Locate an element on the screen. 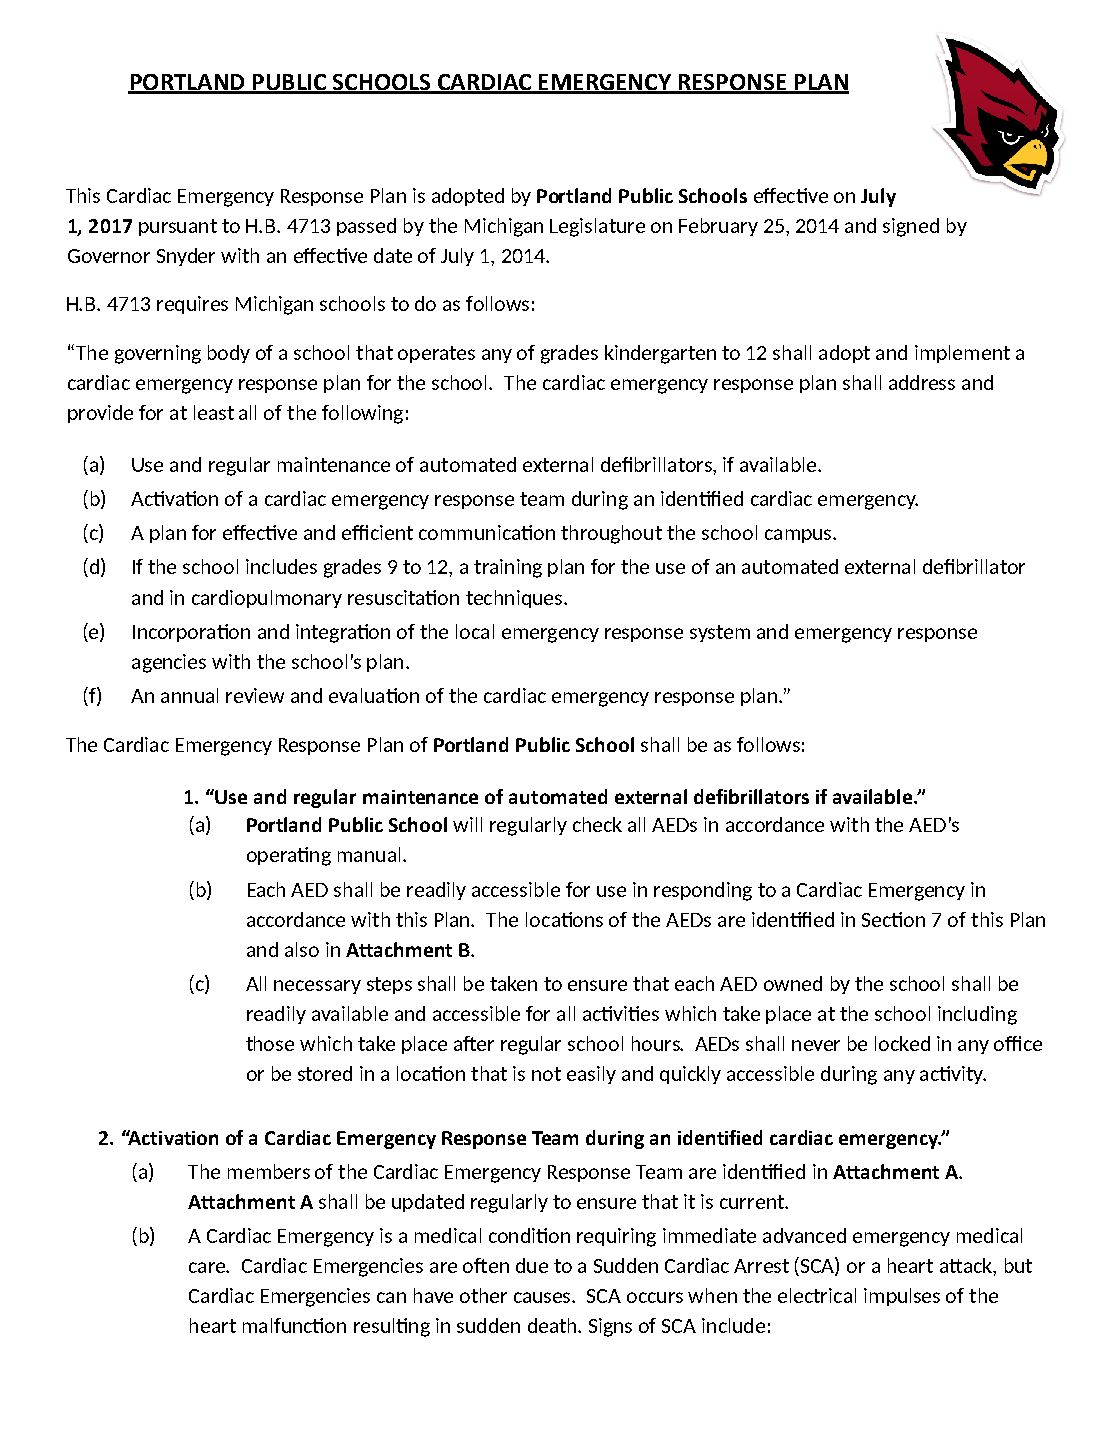  check is located at coordinates (597, 824).
